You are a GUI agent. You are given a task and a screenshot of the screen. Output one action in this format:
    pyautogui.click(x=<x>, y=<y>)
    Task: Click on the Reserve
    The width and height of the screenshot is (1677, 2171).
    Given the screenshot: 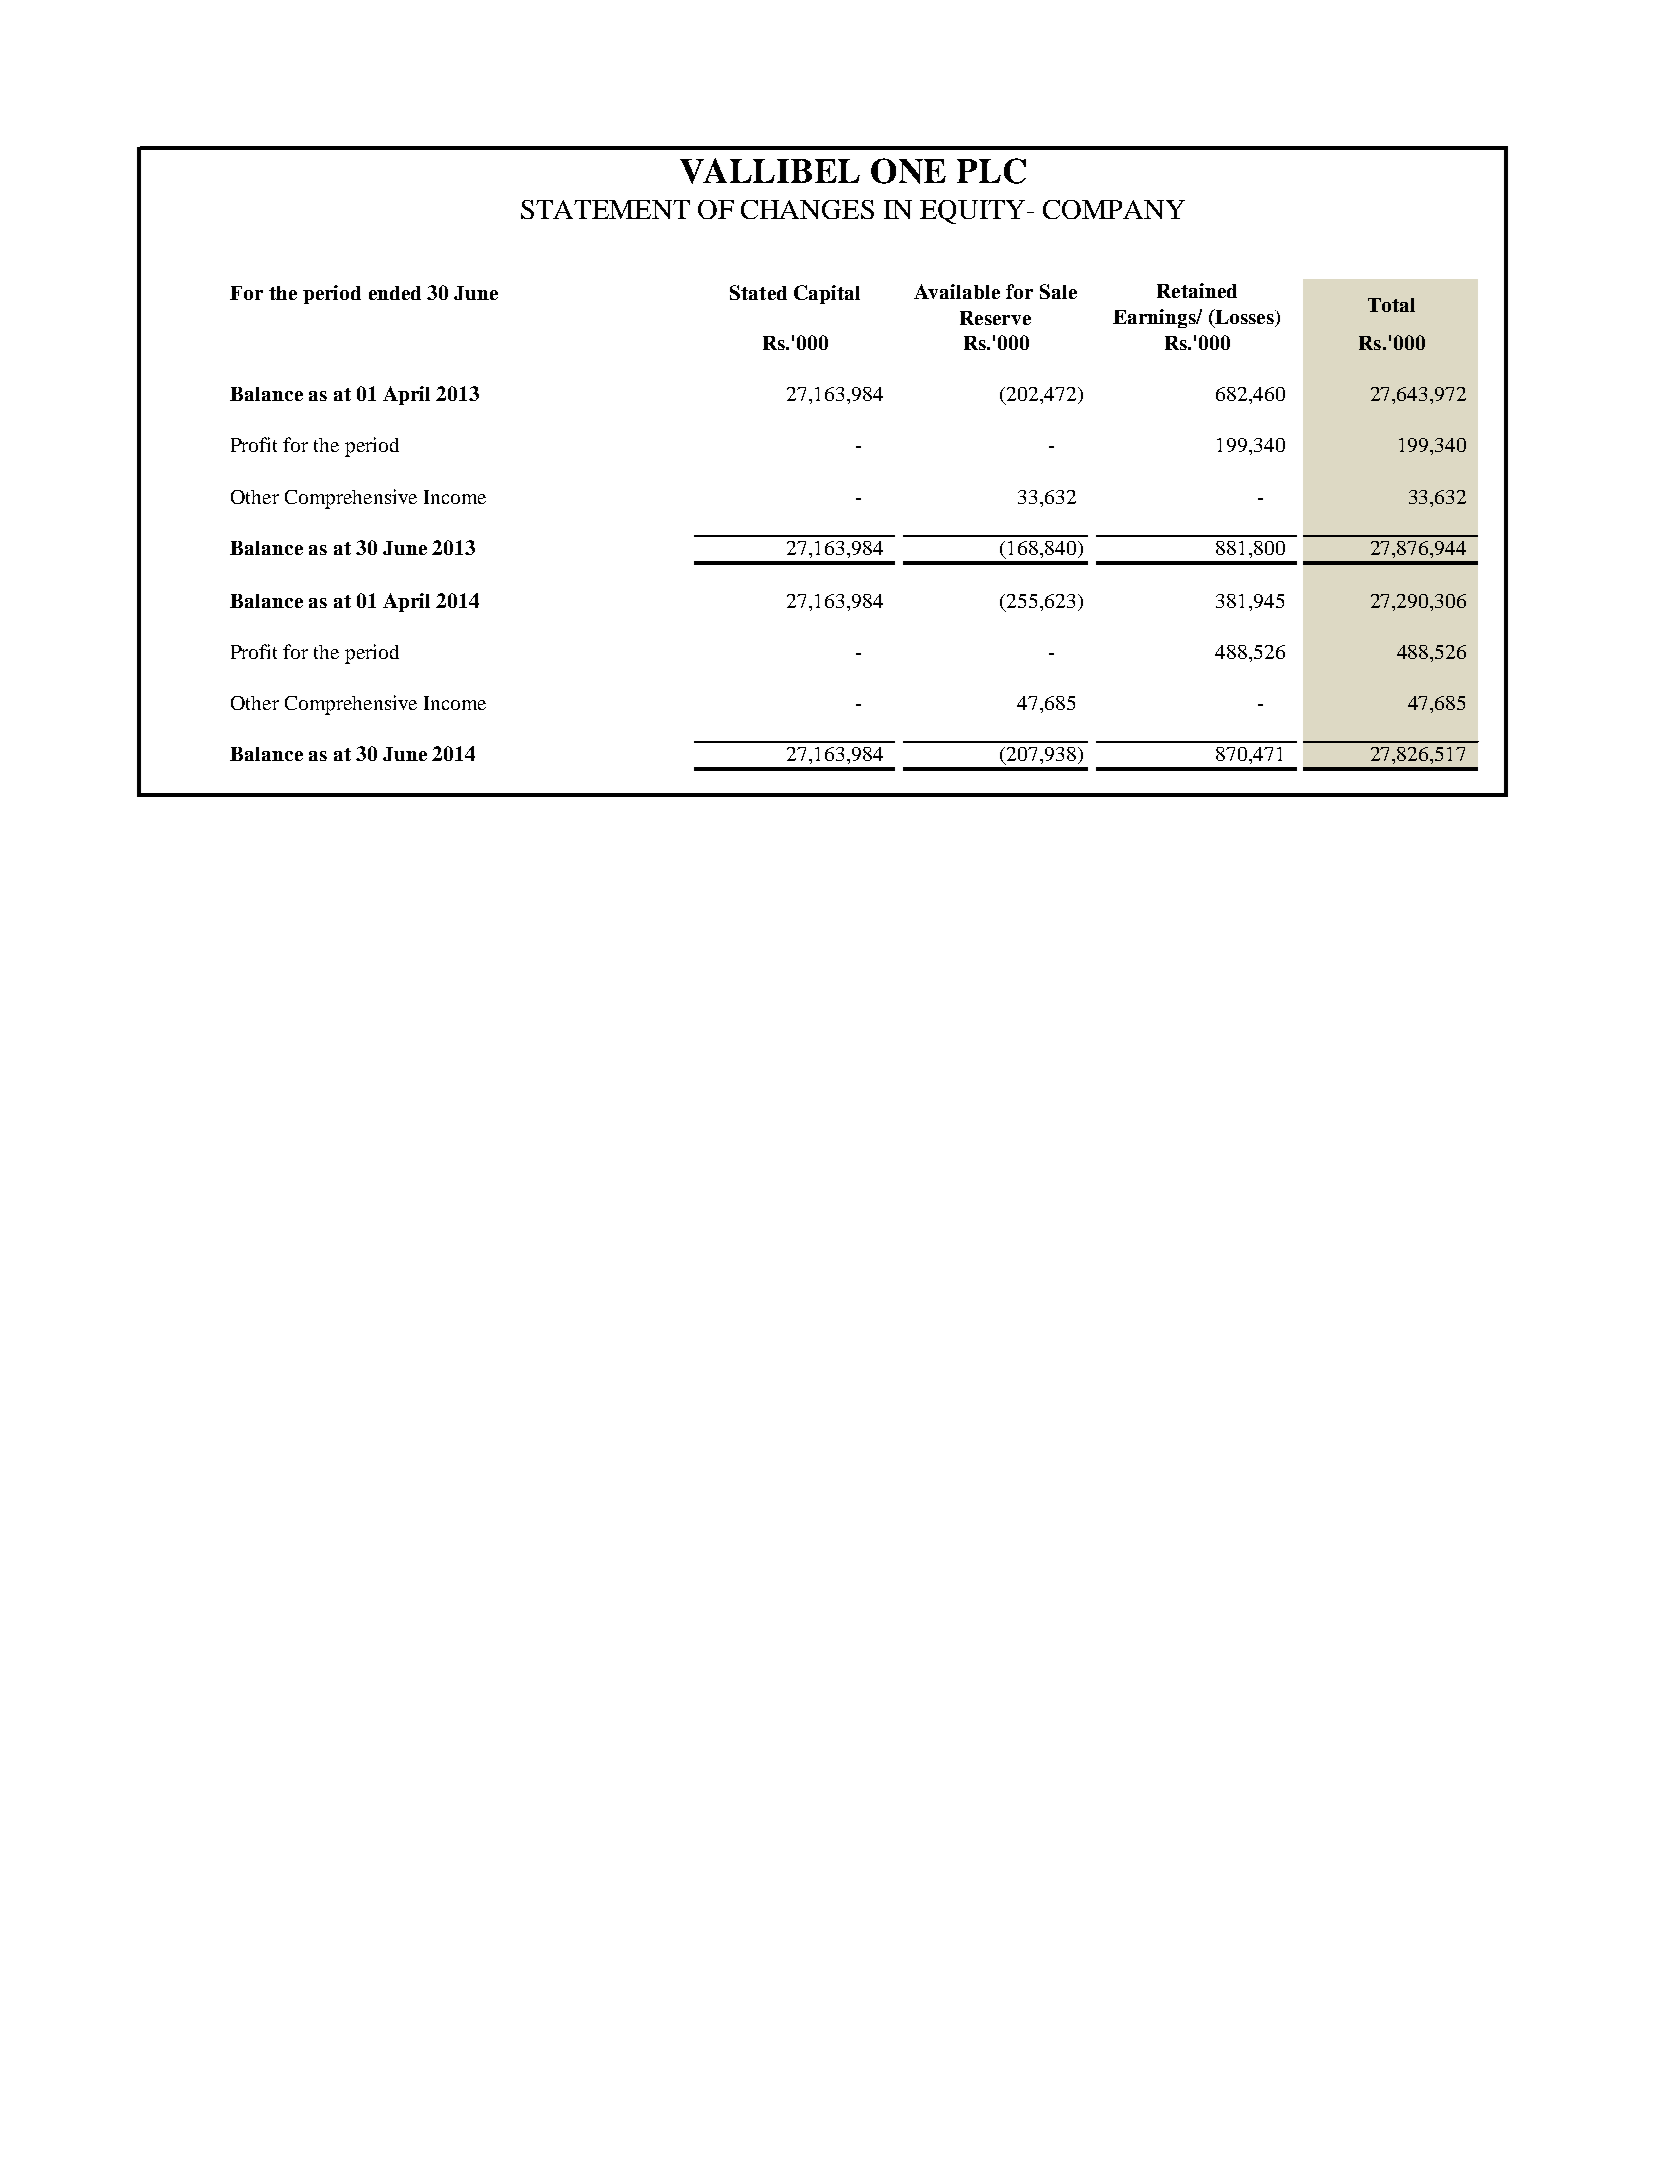 What is the action you would take?
    pyautogui.click(x=995, y=318)
